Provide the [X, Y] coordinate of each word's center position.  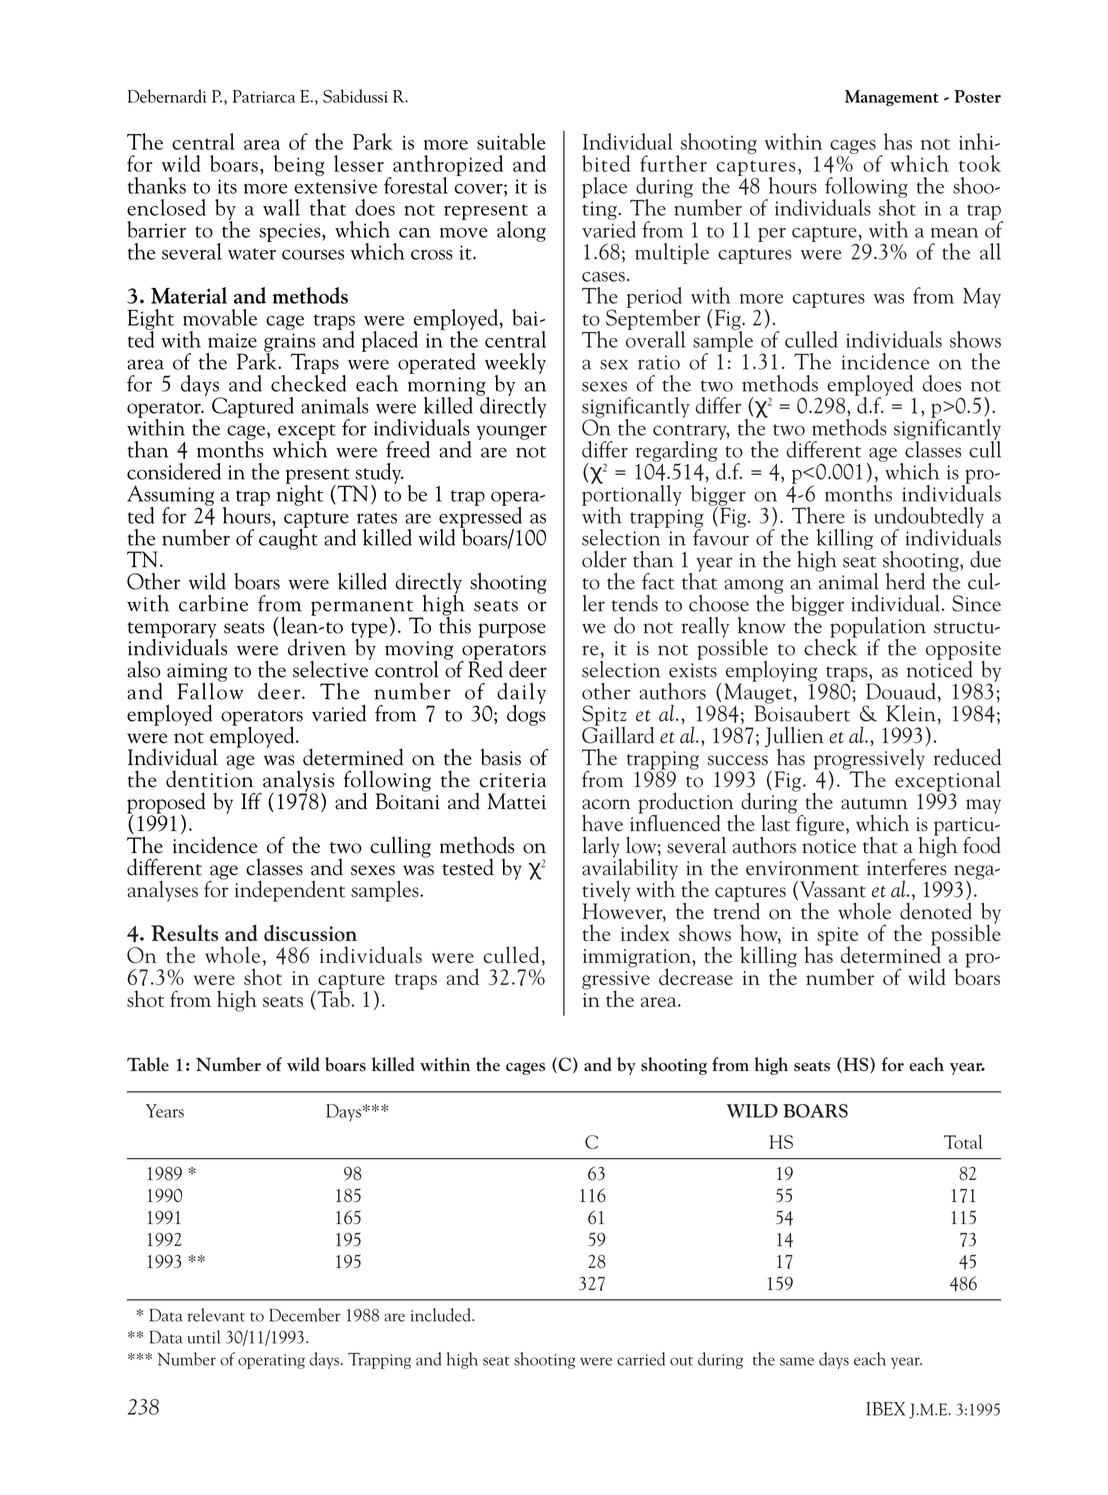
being [299, 165]
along [521, 231]
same [797, 1361]
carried [641, 1359]
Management [892, 98]
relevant [216, 1315]
